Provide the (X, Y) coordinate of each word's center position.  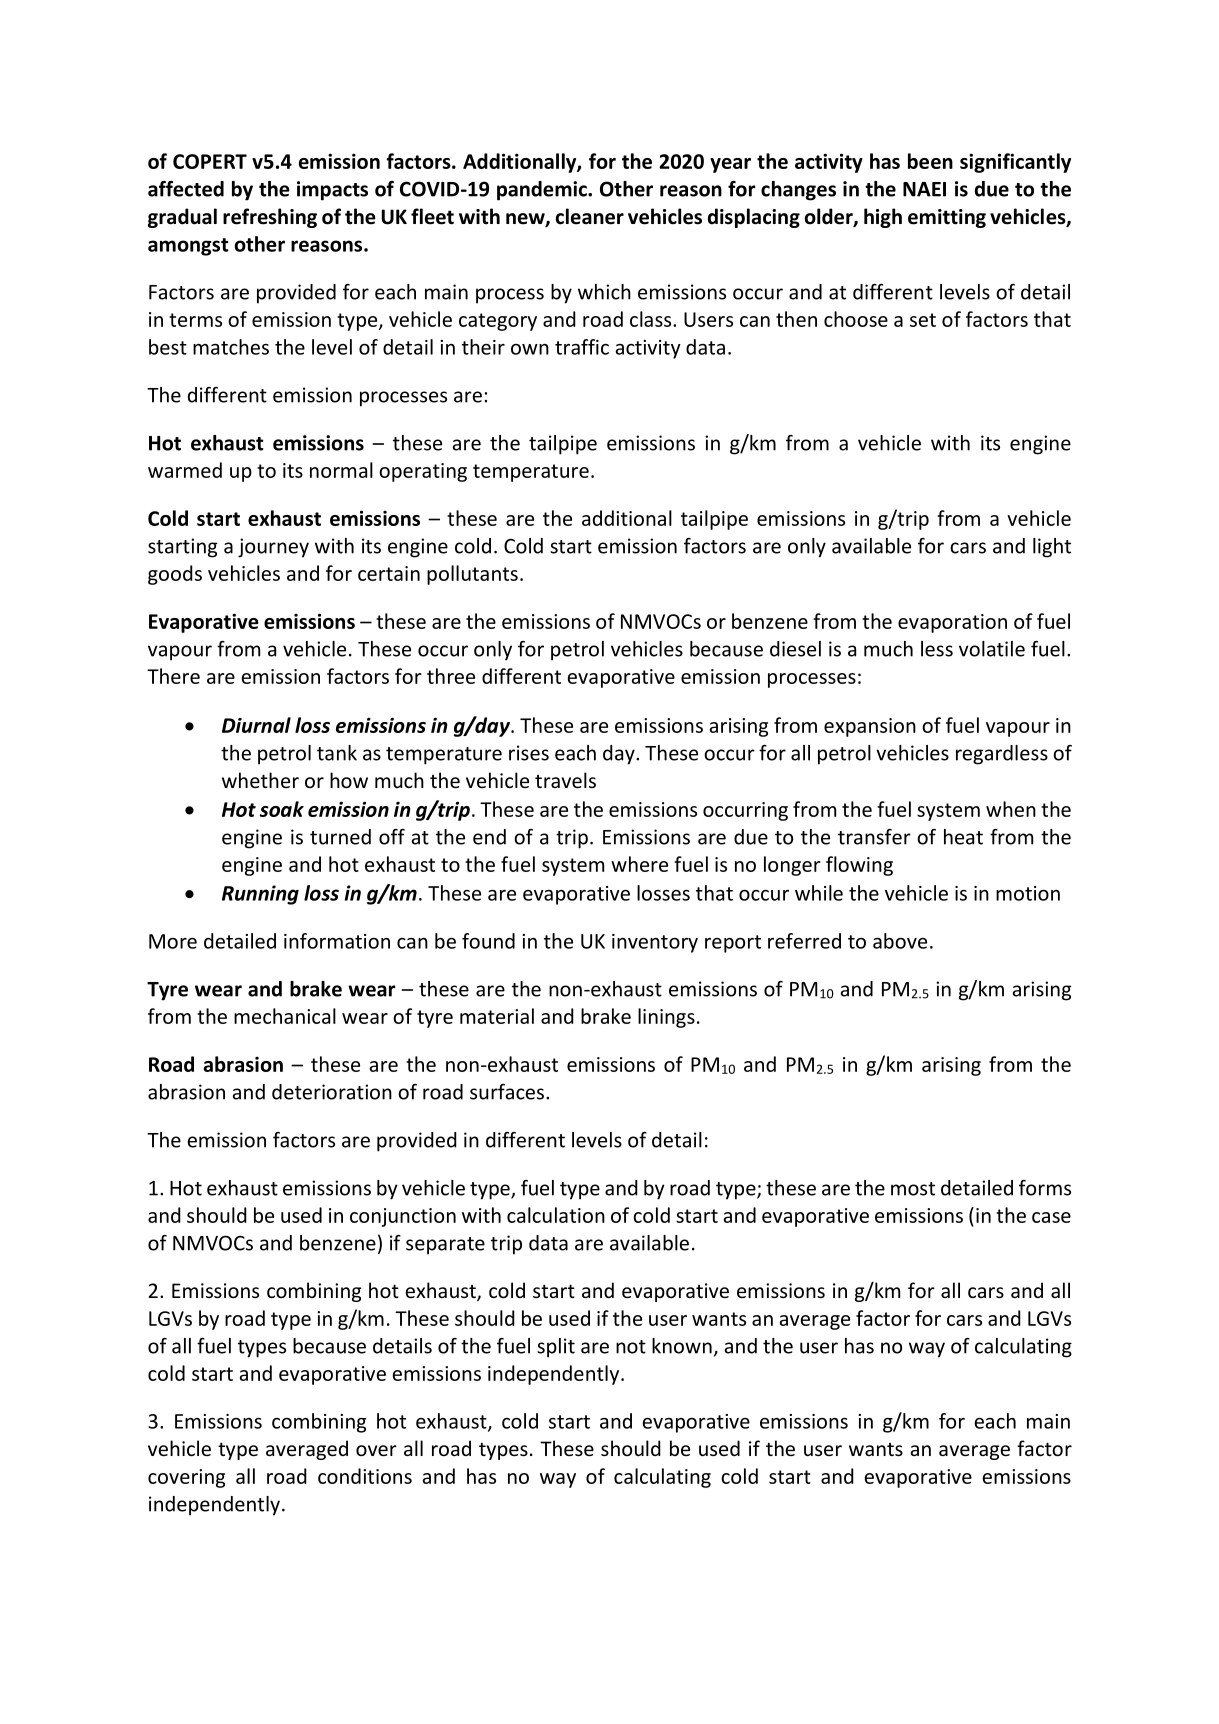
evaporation (952, 623)
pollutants (472, 575)
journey (273, 548)
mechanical (285, 1016)
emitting (947, 218)
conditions (365, 1476)
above (900, 941)
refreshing (270, 218)
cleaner (590, 216)
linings (666, 1018)
